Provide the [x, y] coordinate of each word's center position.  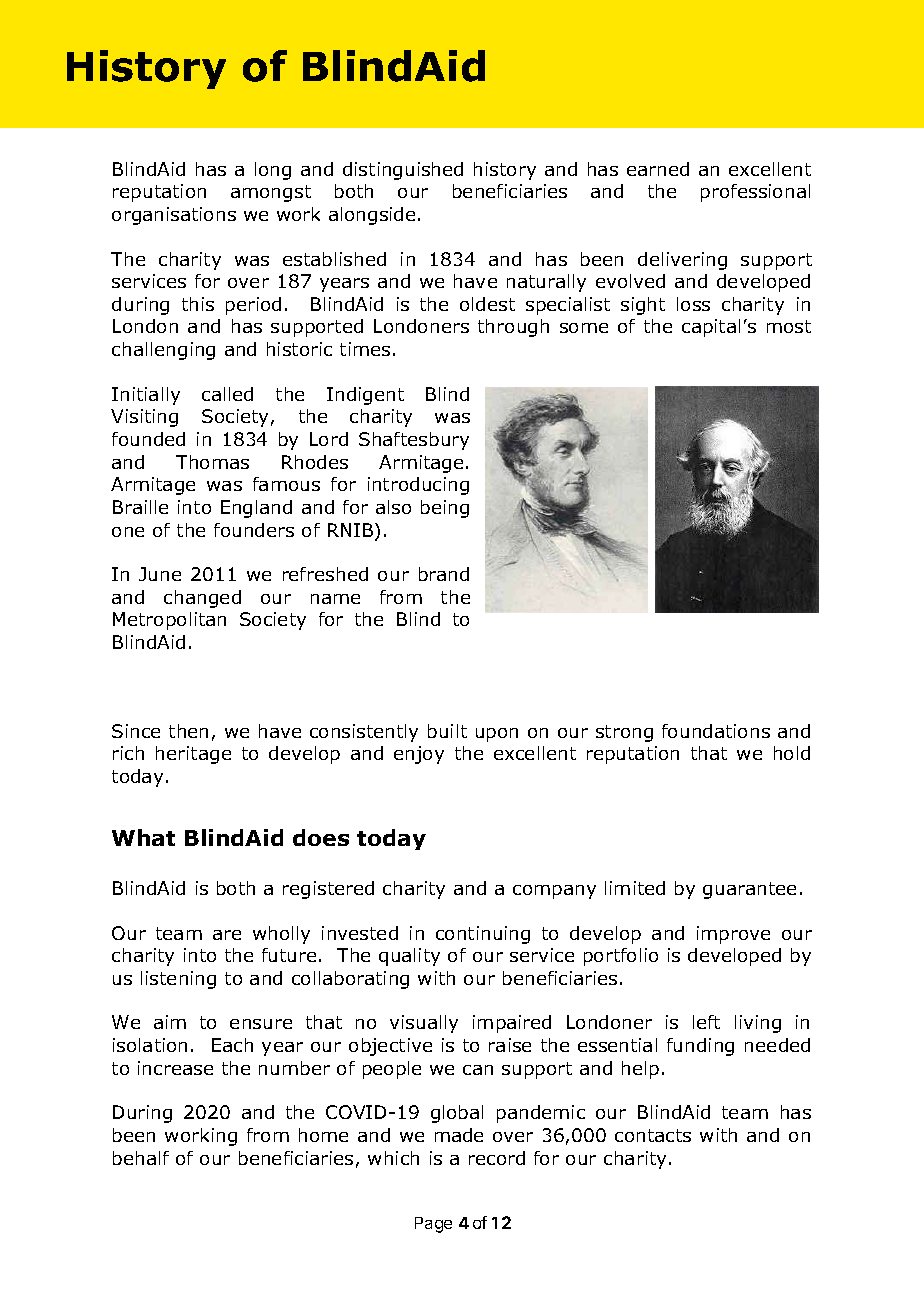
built [447, 731]
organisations [174, 216]
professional [755, 193]
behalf [141, 1158]
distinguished [403, 171]
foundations [716, 731]
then [188, 731]
